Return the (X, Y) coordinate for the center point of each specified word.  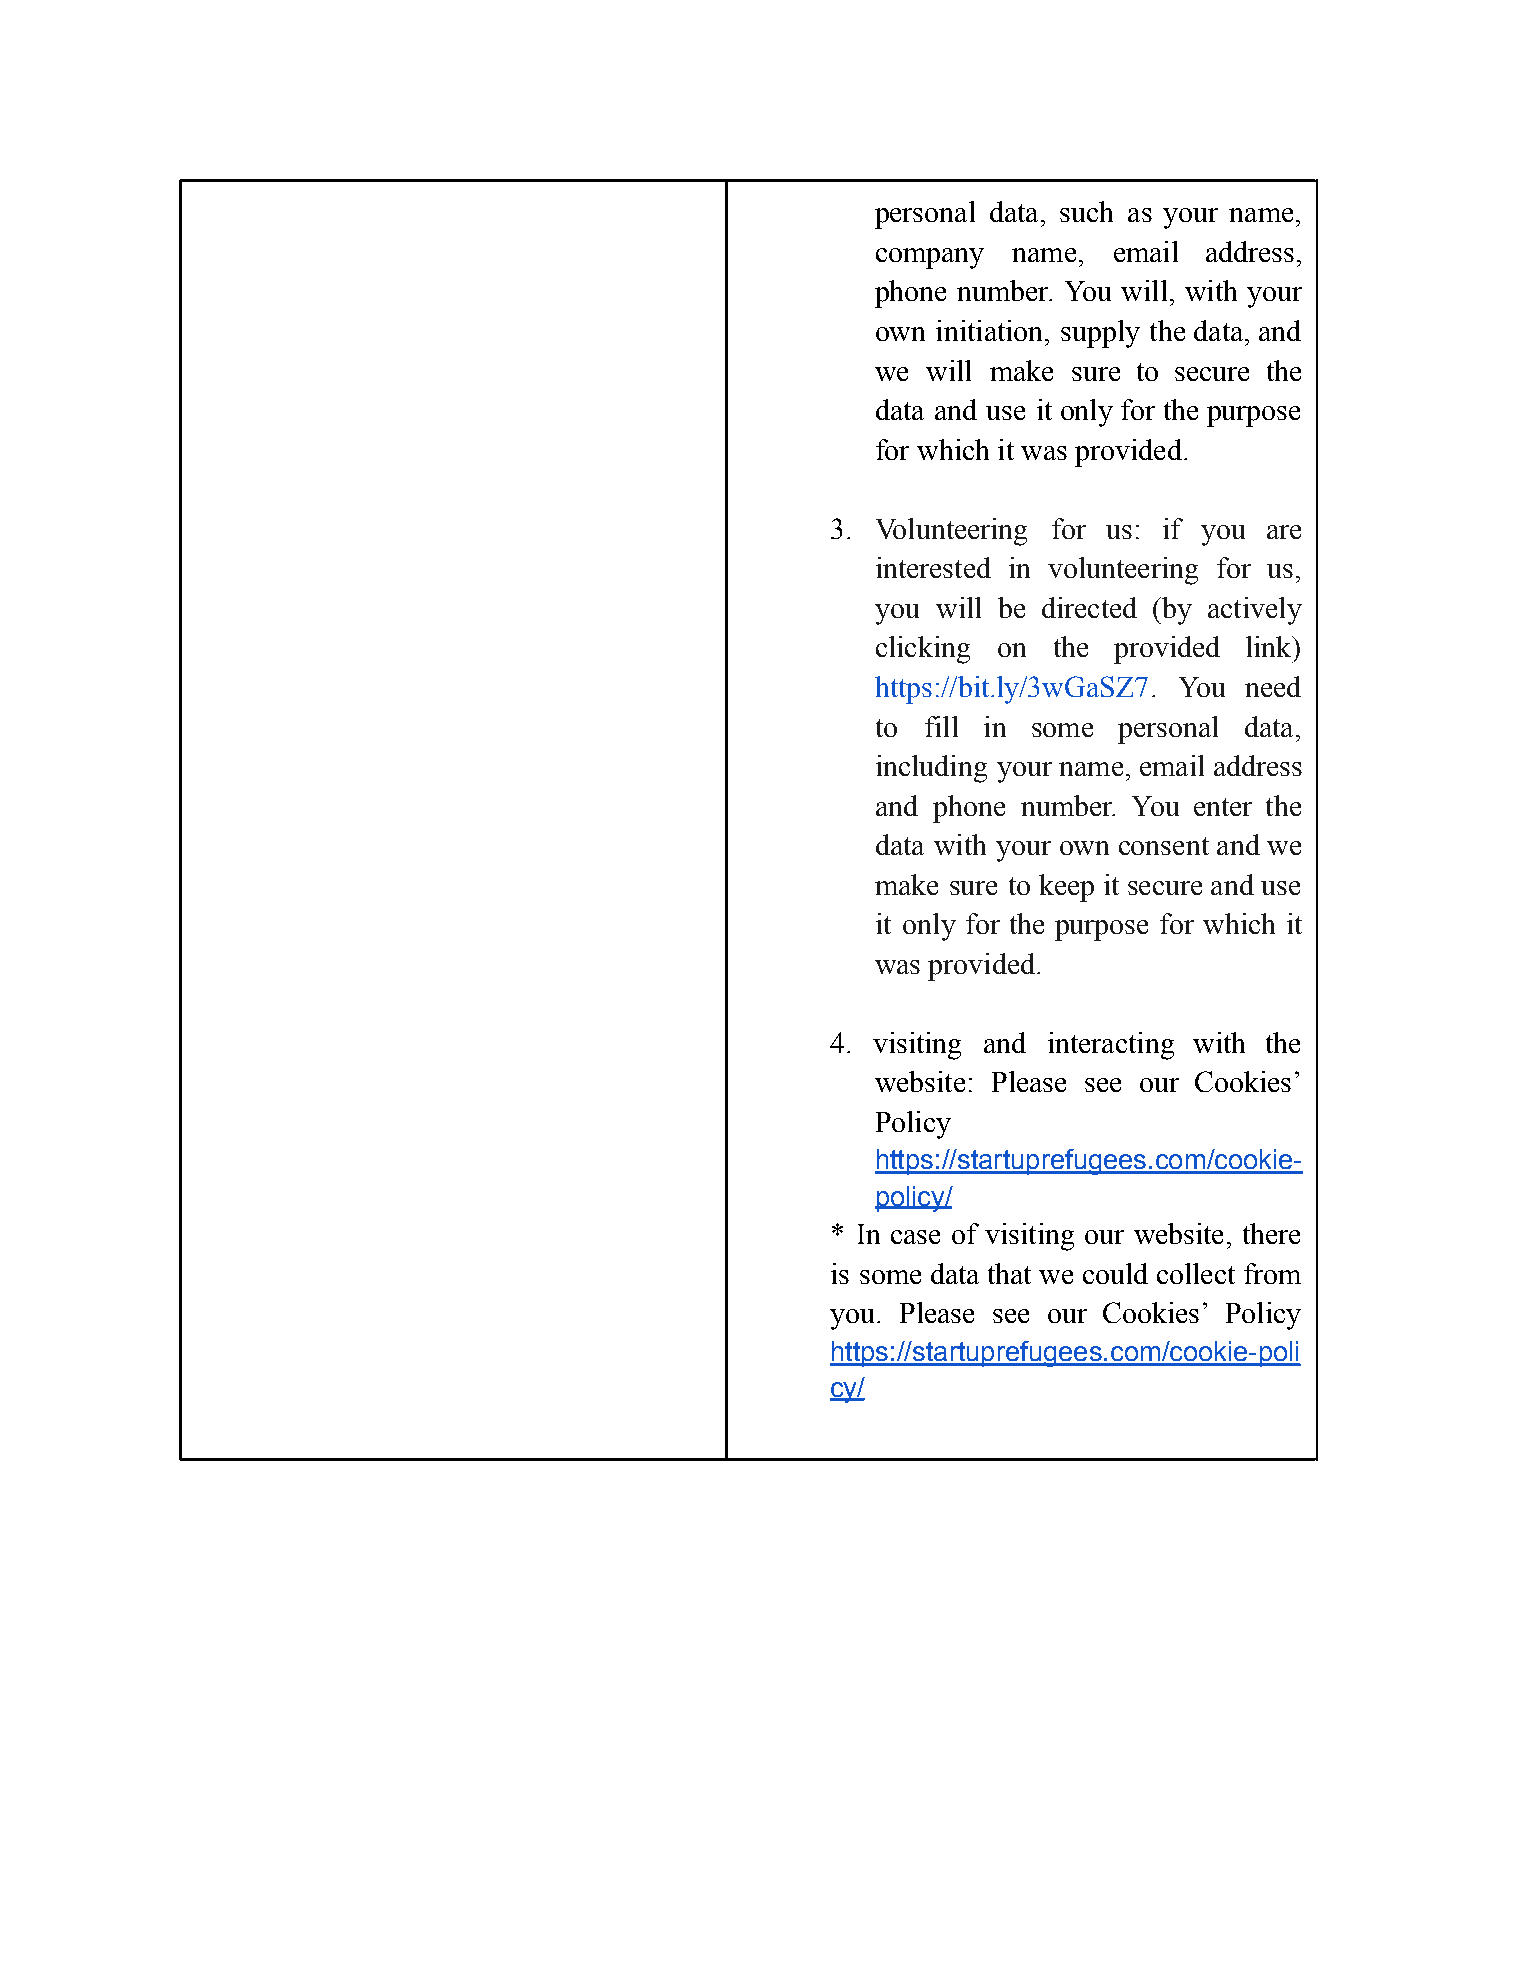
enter (1223, 807)
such (1086, 211)
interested (933, 567)
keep (1066, 888)
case (915, 1237)
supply (1100, 334)
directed (1089, 607)
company (930, 258)
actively (1255, 611)
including (931, 769)
